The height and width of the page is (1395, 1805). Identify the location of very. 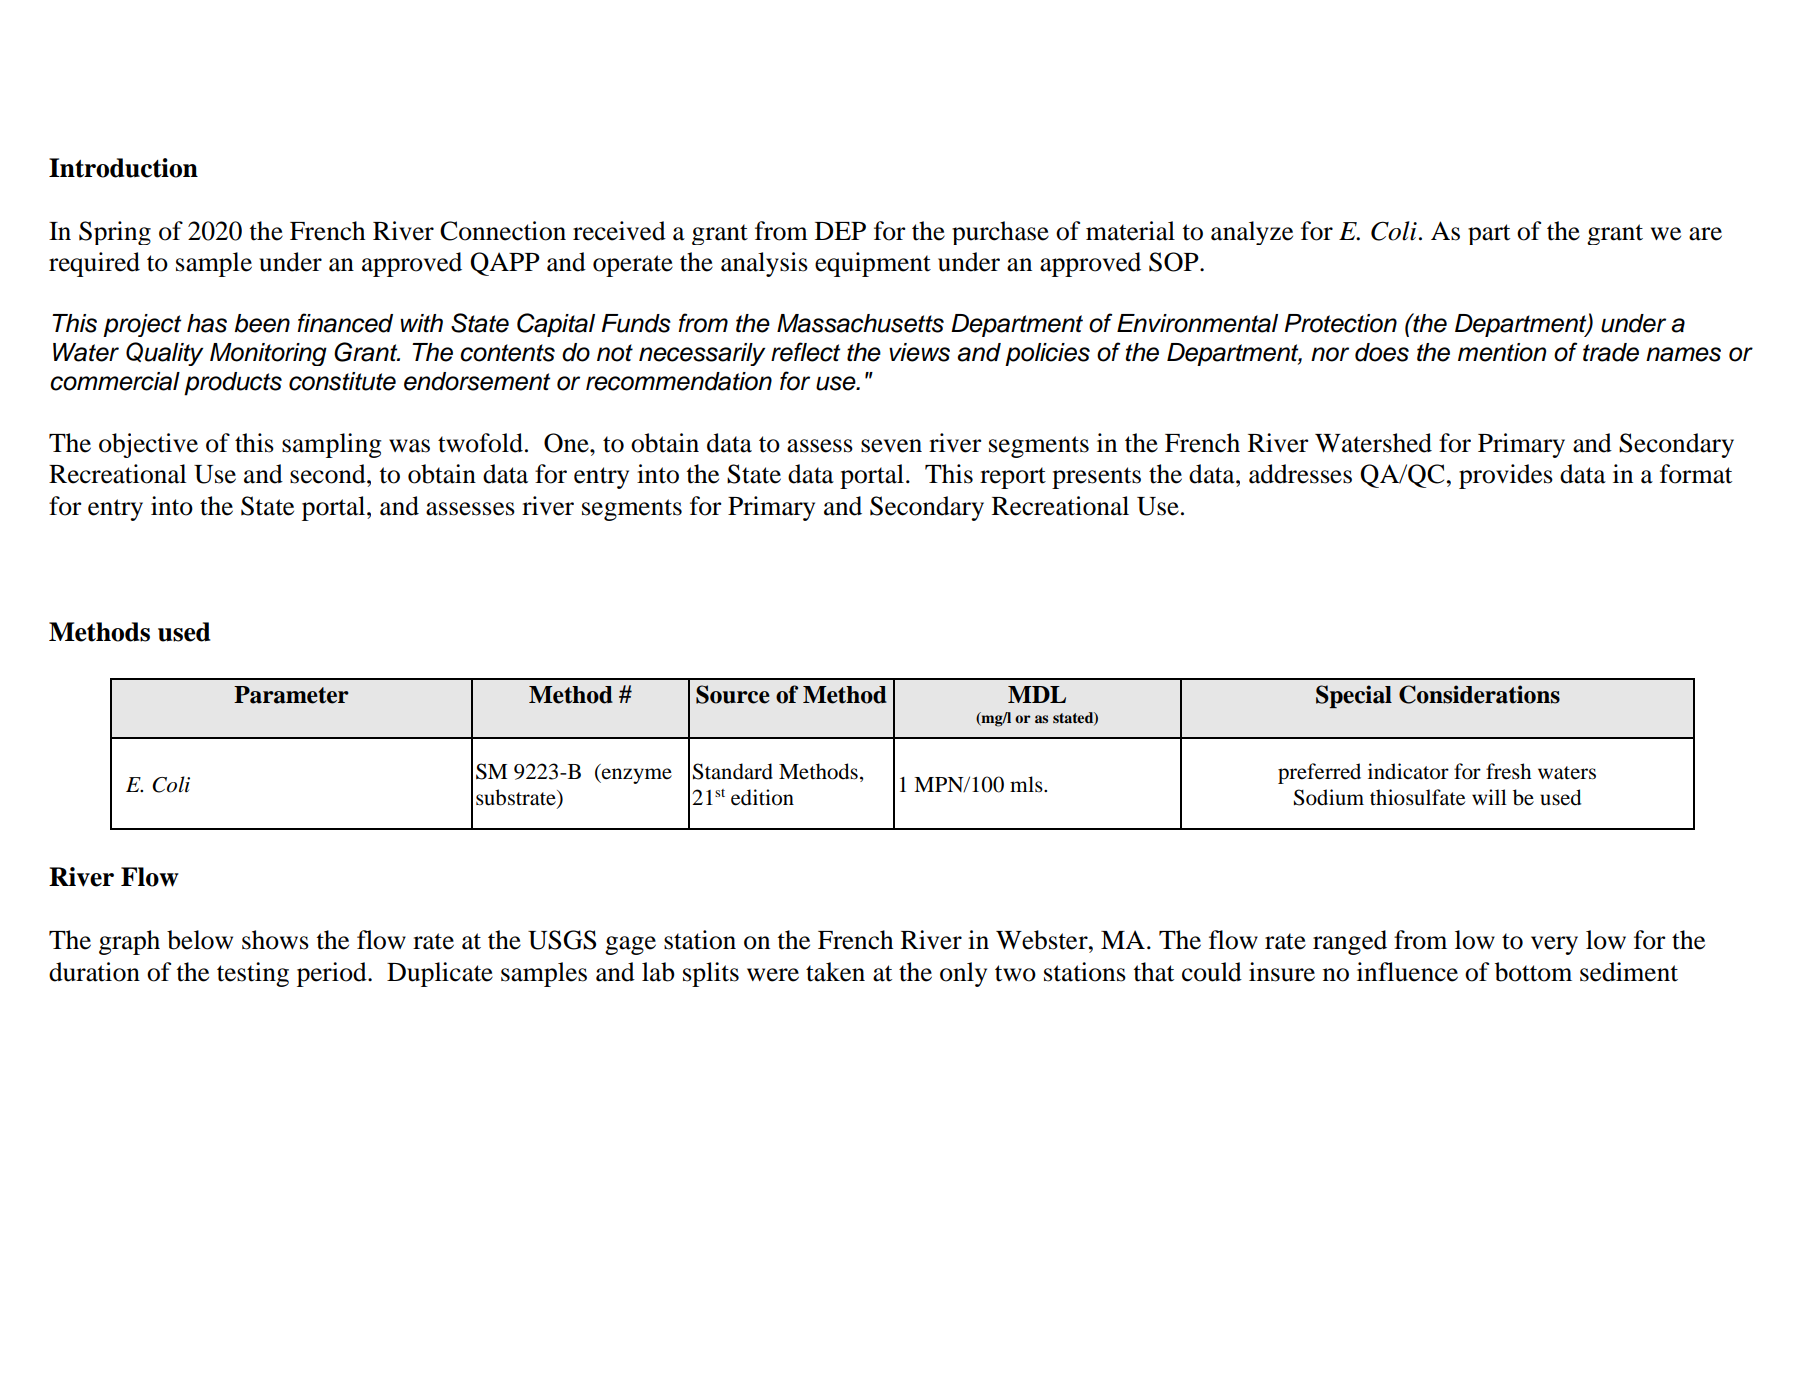
(1554, 945).
